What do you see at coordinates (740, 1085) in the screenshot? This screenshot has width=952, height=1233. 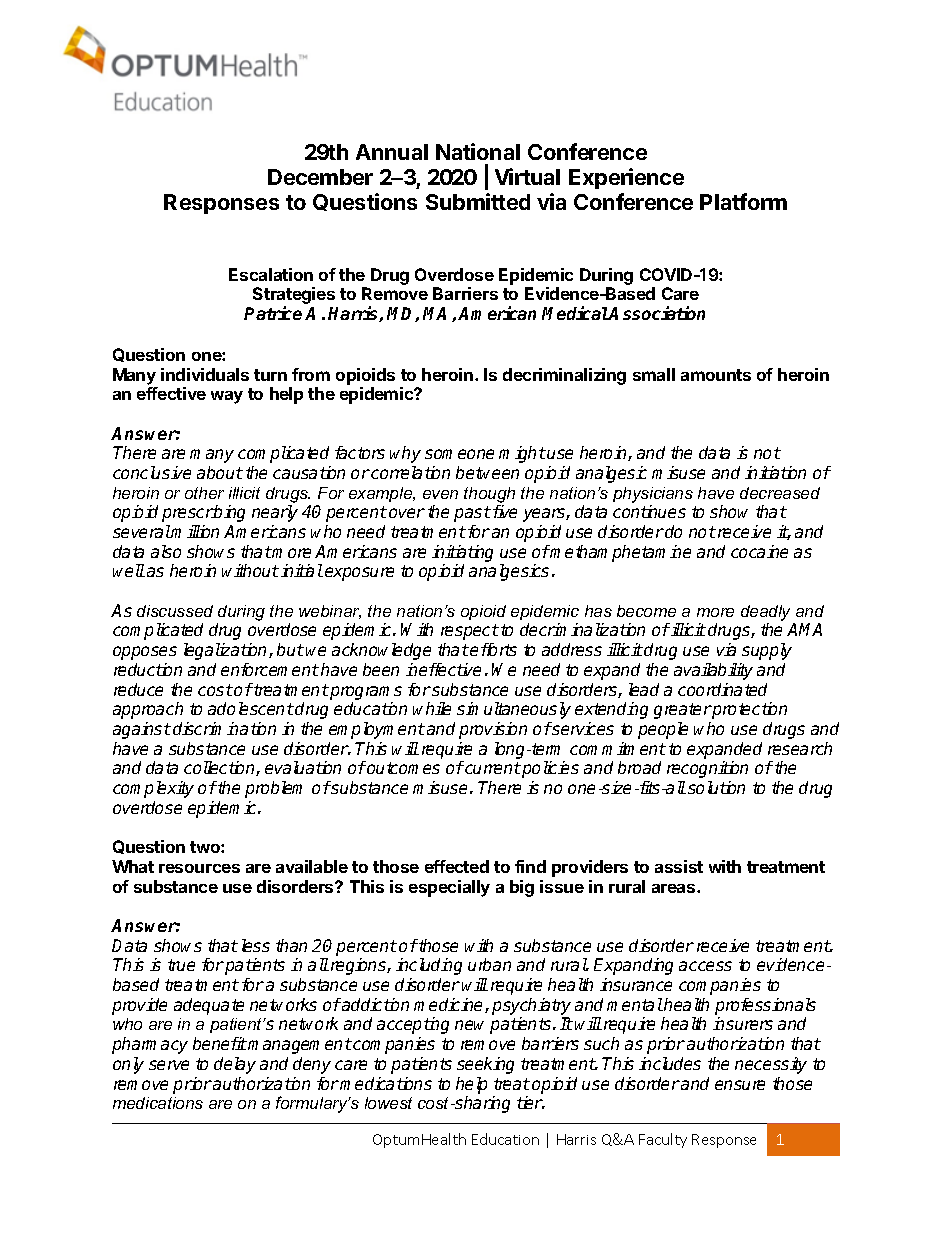 I see `ensure` at bounding box center [740, 1085].
